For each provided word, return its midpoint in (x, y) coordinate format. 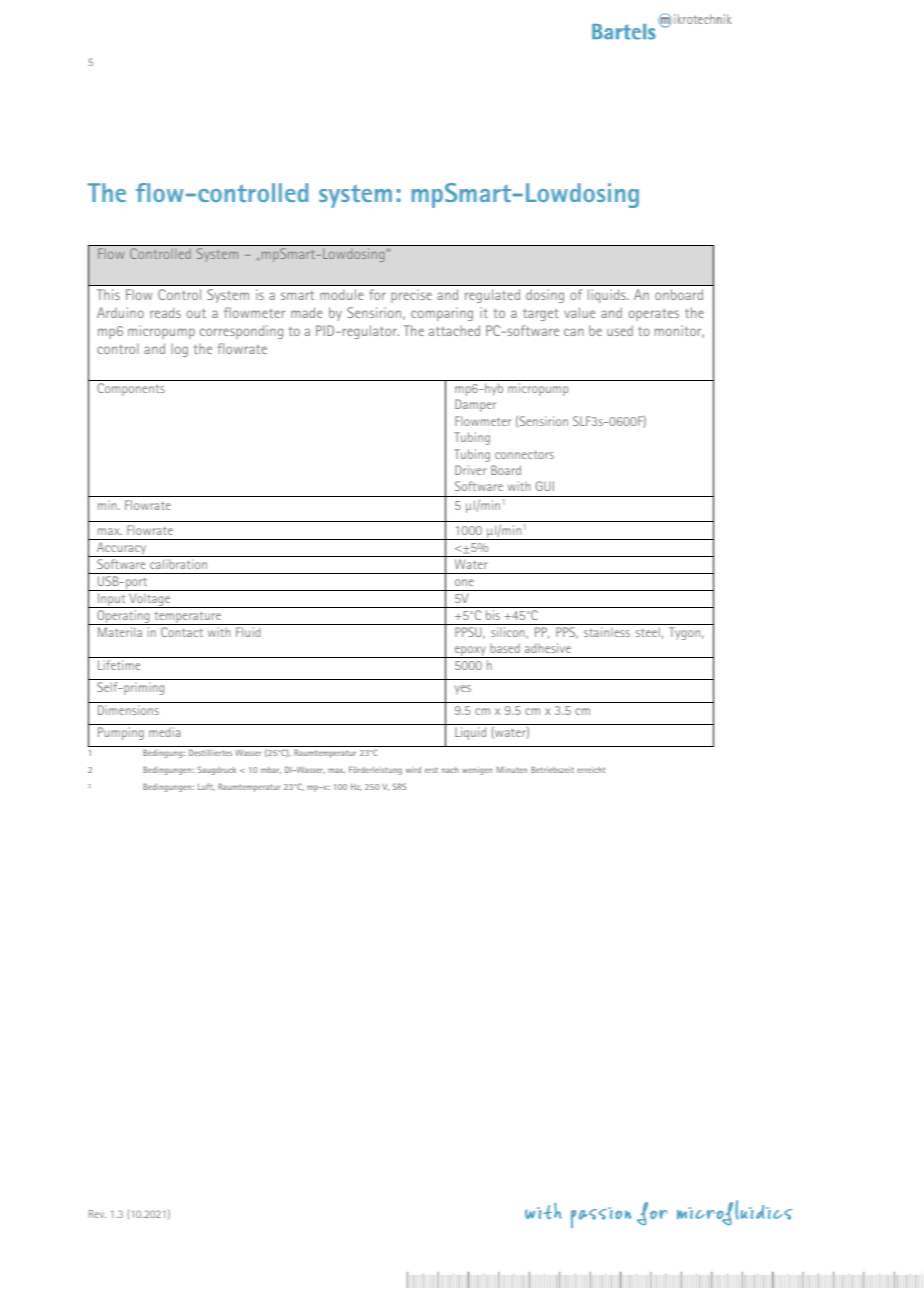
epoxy (470, 652)
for (377, 294)
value (579, 312)
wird (413, 770)
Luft (206, 787)
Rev (97, 1214)
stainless (607, 632)
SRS (400, 786)
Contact (182, 632)
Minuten (512, 769)
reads (165, 312)
